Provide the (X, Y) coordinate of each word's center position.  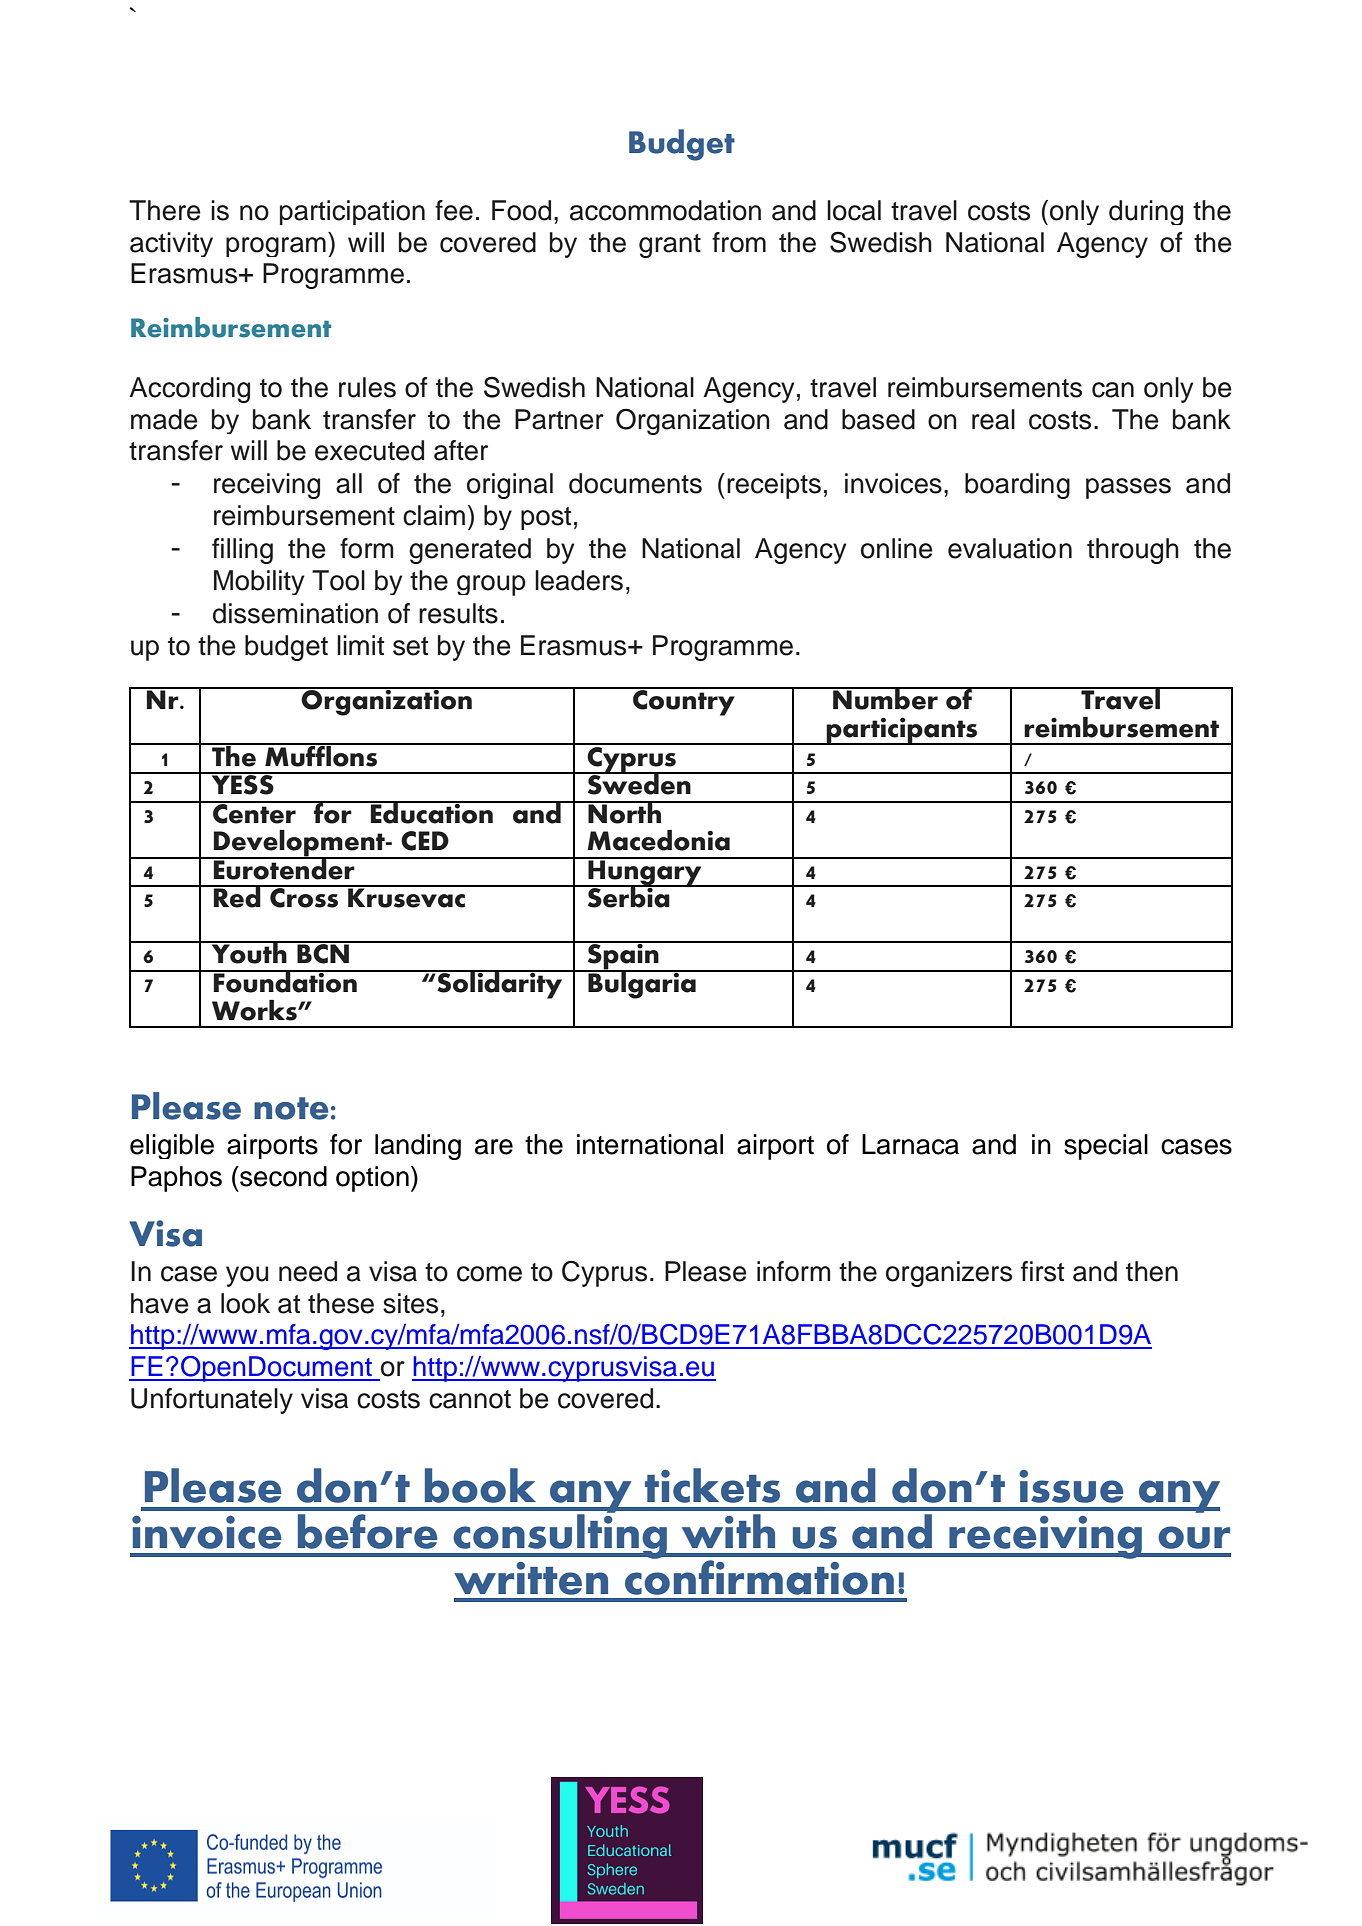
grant (670, 246)
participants (902, 731)
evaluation (1010, 548)
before (368, 1531)
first (1042, 1271)
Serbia (628, 896)
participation (352, 212)
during (1146, 212)
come (489, 1274)
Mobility (259, 582)
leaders (579, 580)
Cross (304, 897)
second (282, 1176)
